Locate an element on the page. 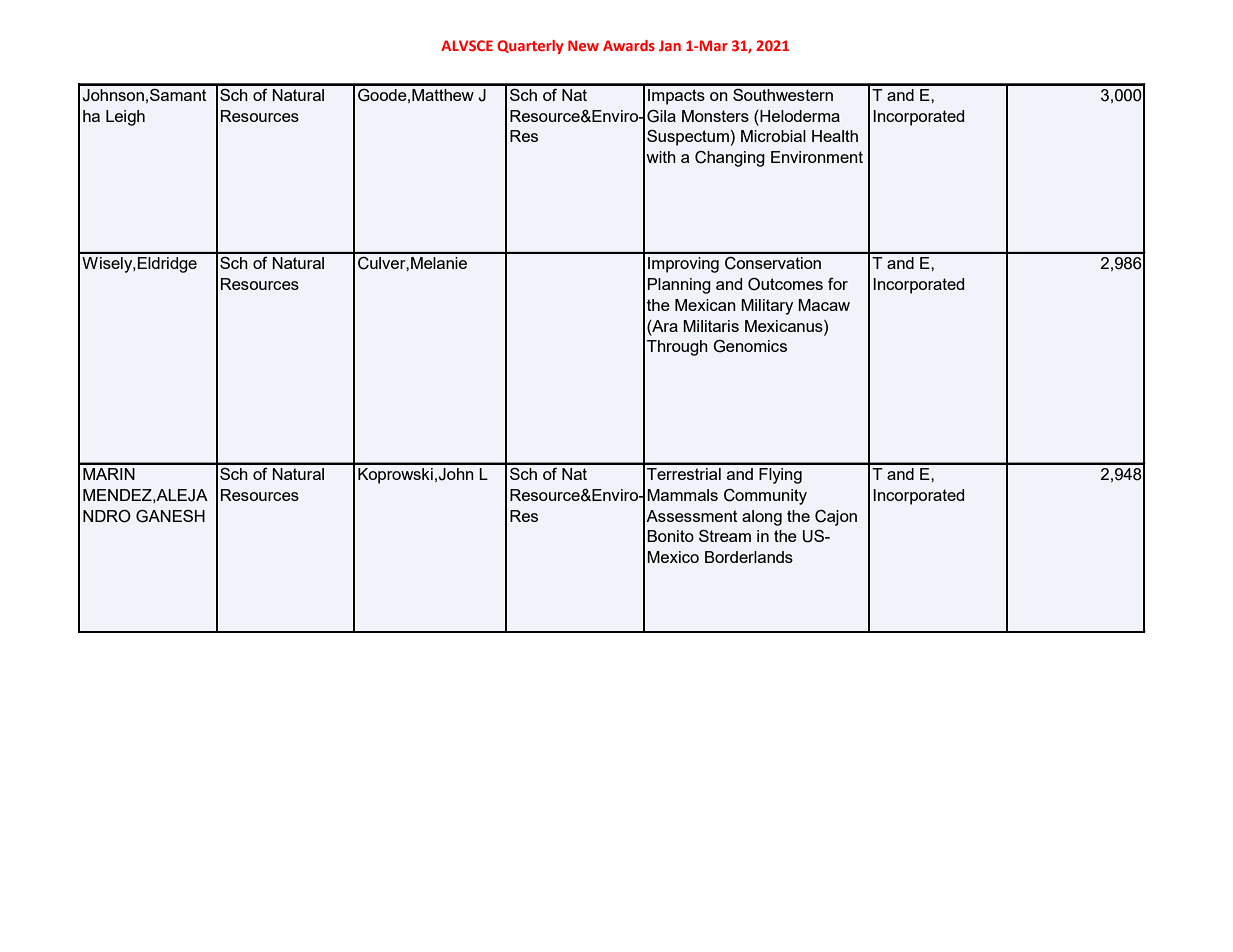 The width and height of the image is (1233, 952). Outcomes is located at coordinates (785, 284).
